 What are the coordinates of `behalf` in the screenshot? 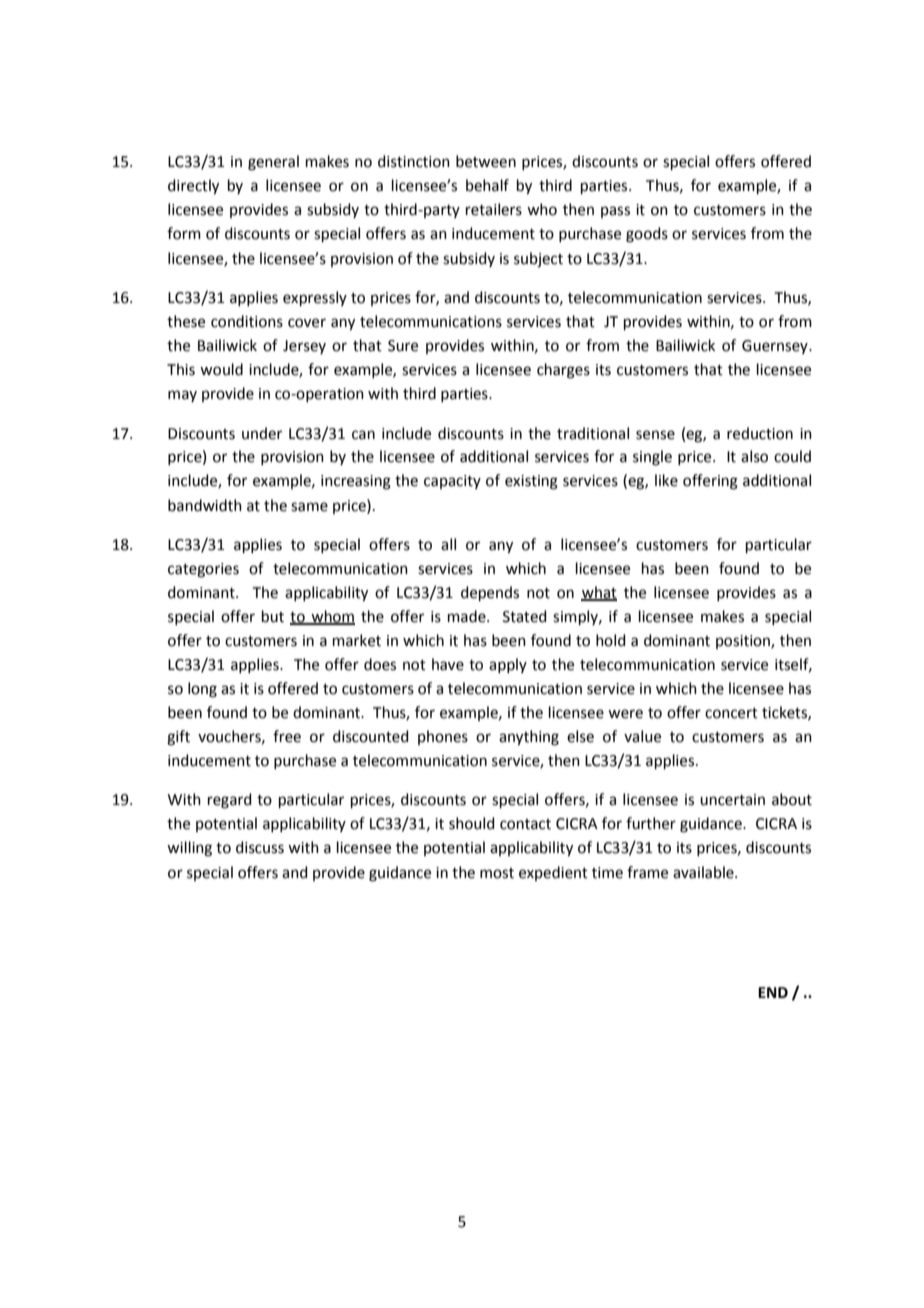 It's located at (487, 185).
